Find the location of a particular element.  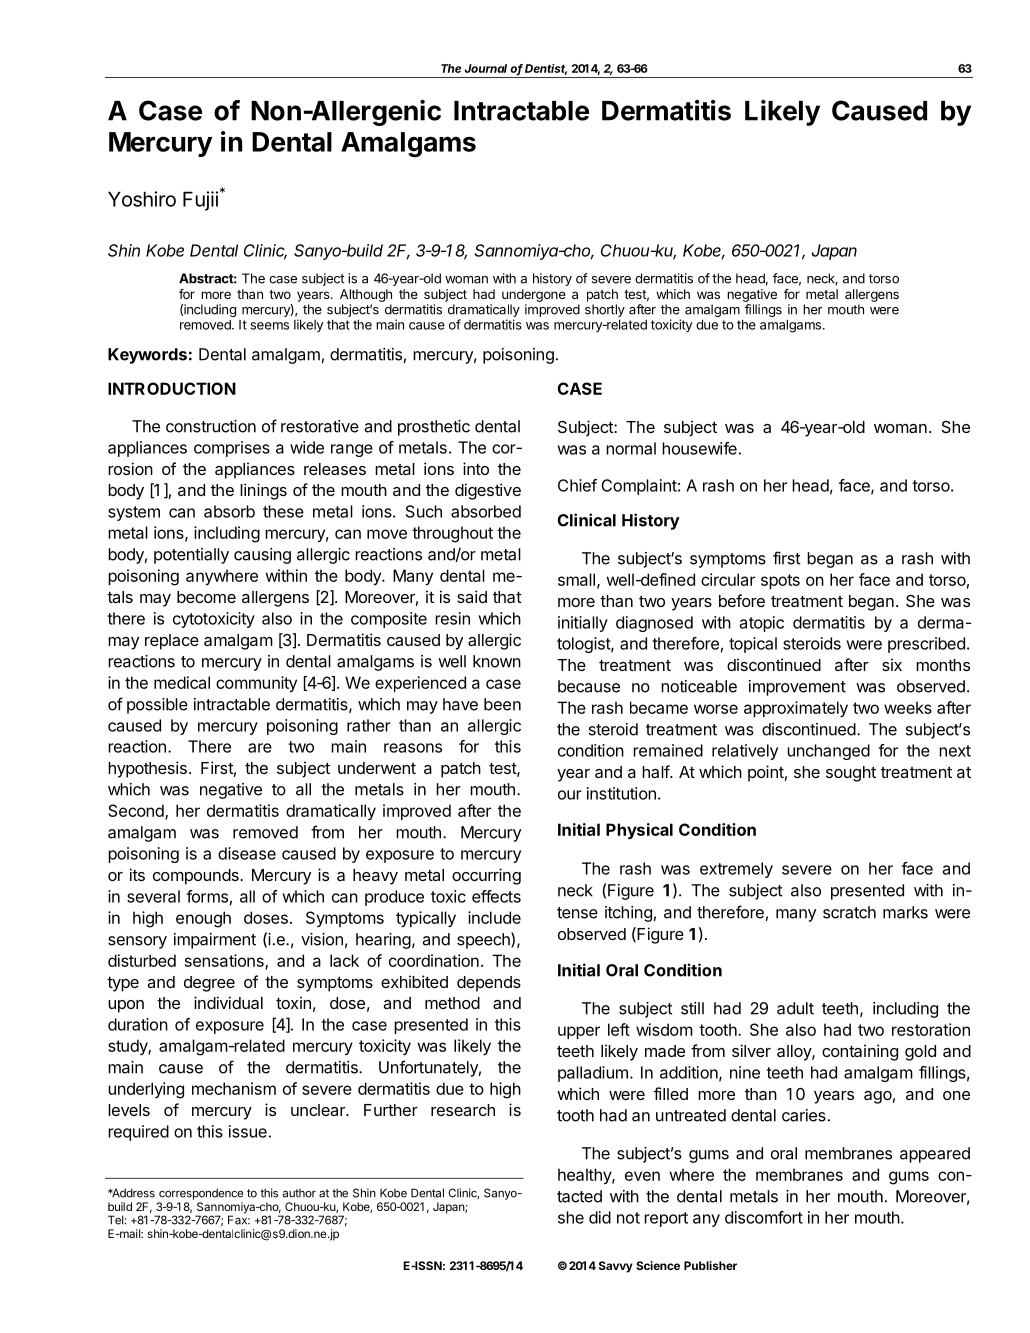

Journal is located at coordinates (485, 68).
